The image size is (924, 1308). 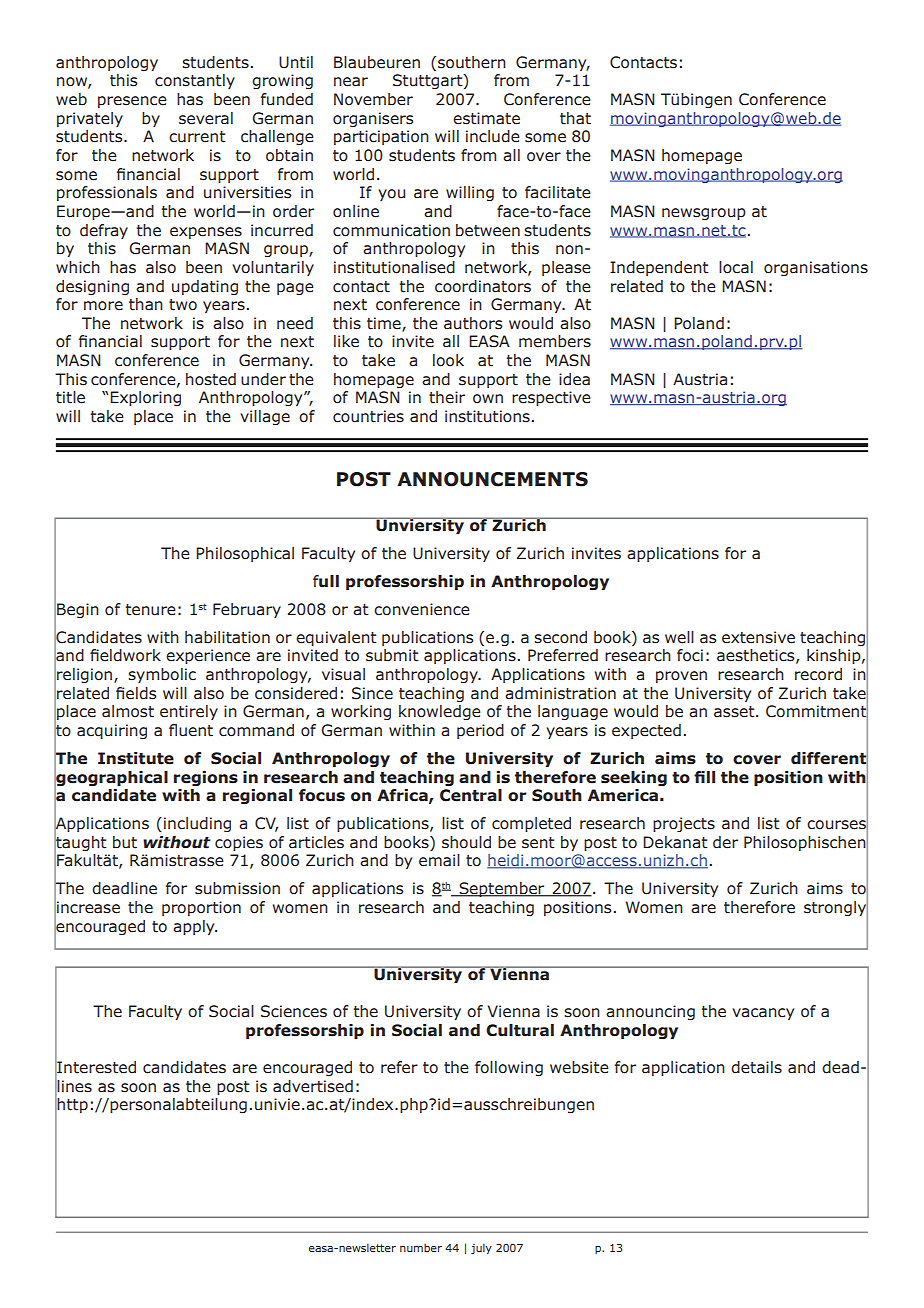 What do you see at coordinates (132, 102) in the image?
I see `presence` at bounding box center [132, 102].
